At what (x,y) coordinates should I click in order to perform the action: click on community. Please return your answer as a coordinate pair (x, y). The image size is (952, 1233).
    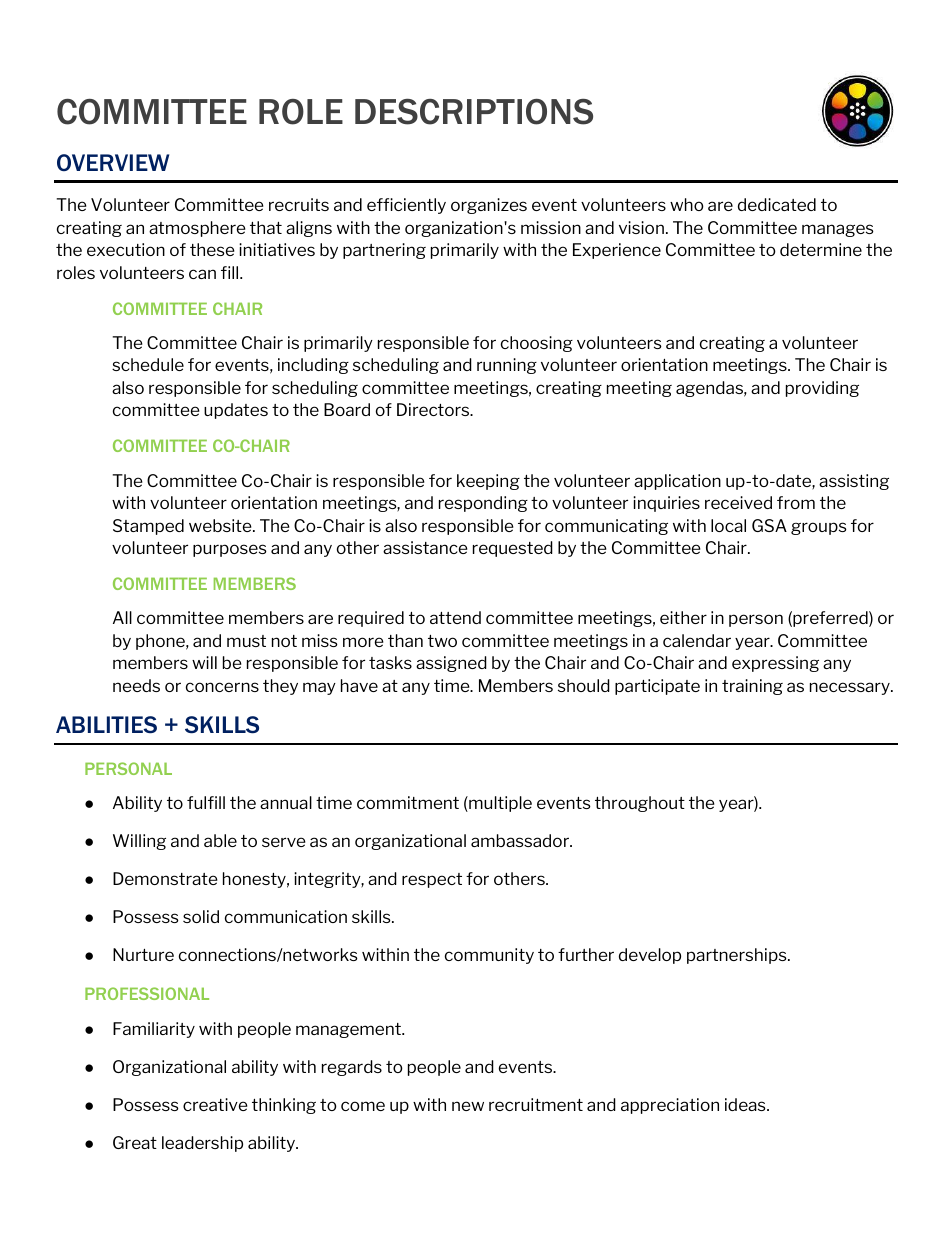
    Looking at the image, I should click on (489, 956).
